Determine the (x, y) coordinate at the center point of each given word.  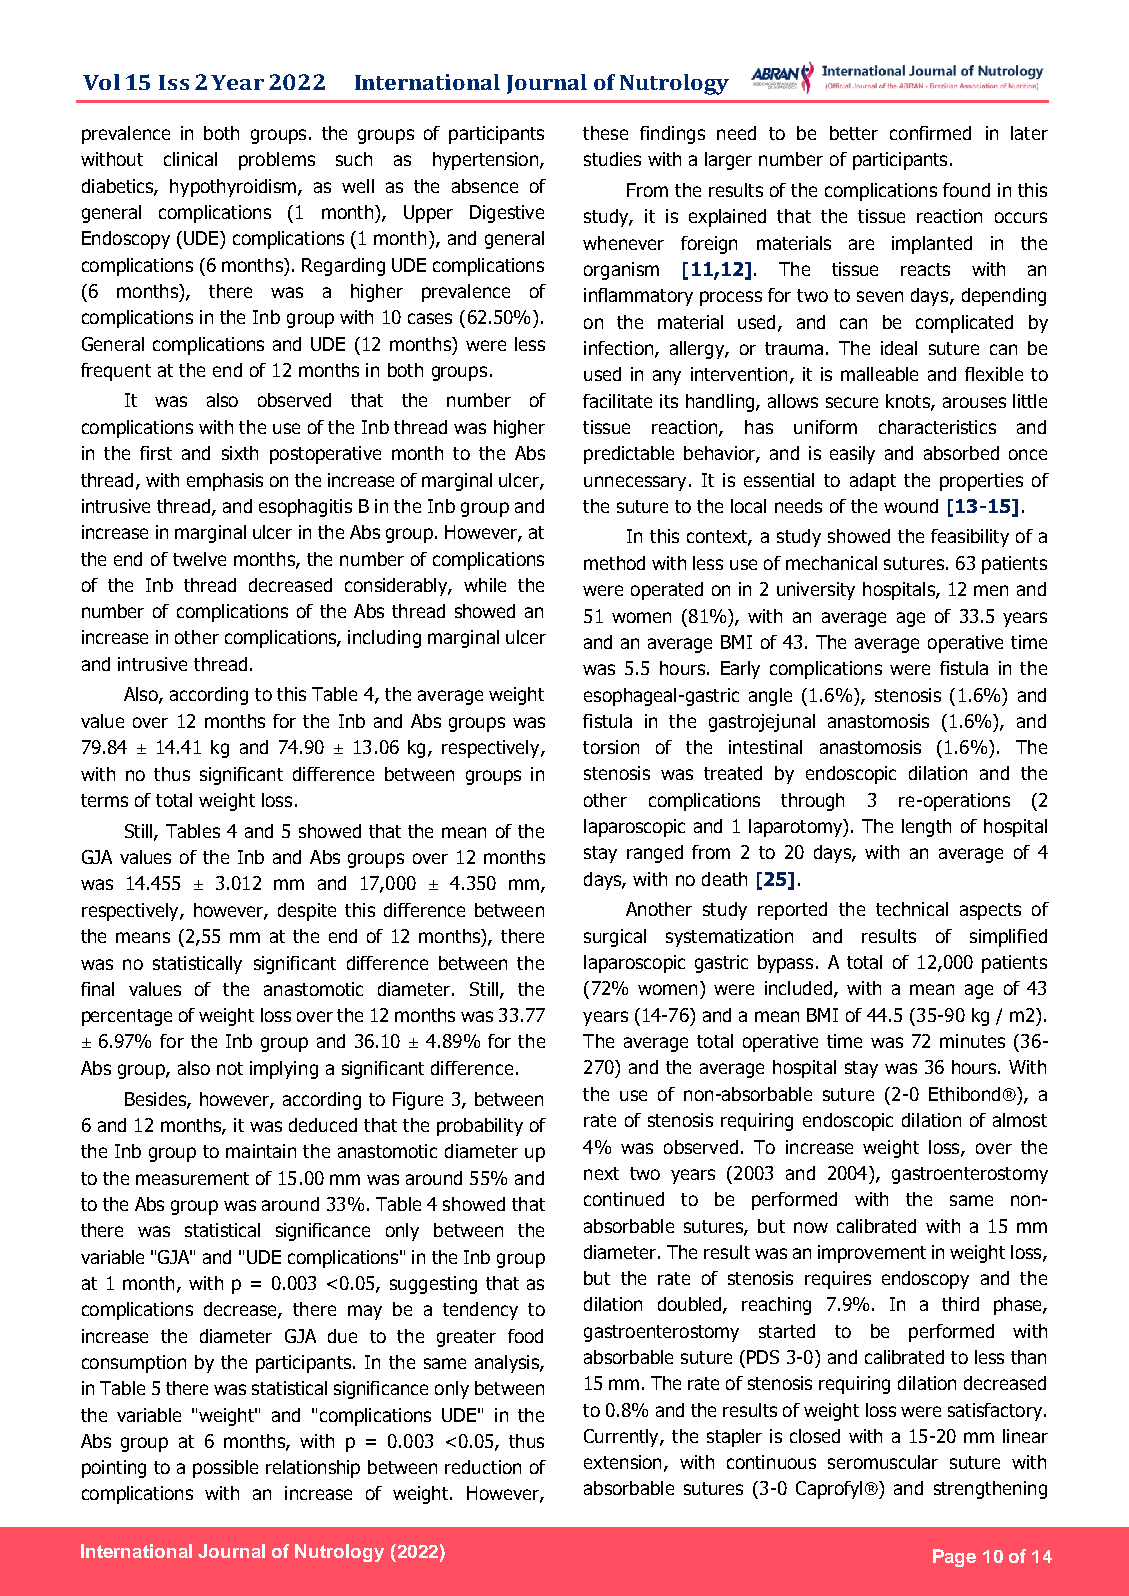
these (605, 133)
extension (622, 1462)
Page (954, 1558)
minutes (972, 1041)
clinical (190, 159)
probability (480, 1127)
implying (284, 1070)
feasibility (970, 538)
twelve (199, 559)
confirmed (930, 133)
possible (225, 1469)
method (614, 563)
